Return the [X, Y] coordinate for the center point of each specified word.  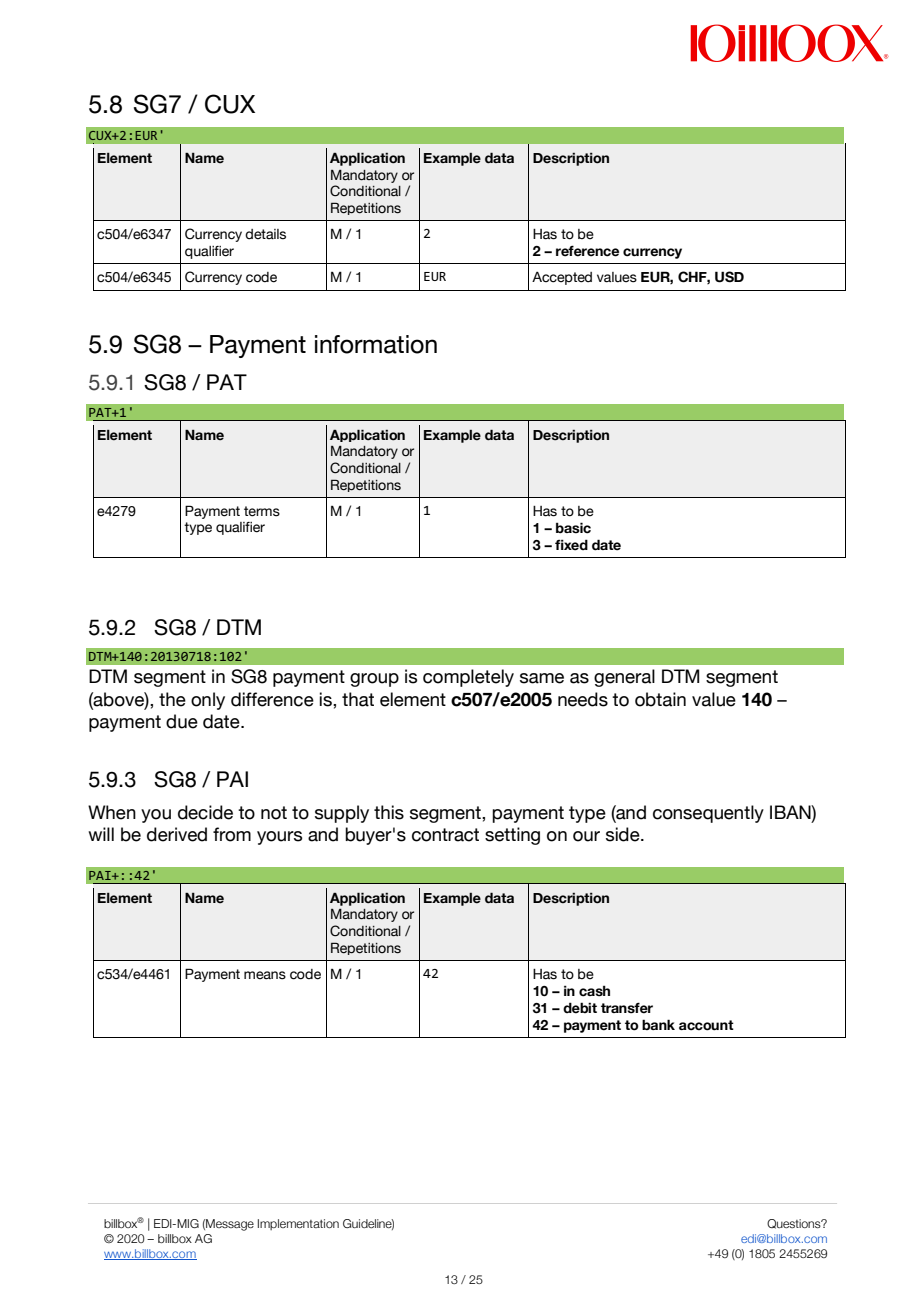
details [265, 234]
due [182, 721]
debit [580, 1008]
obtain [660, 699]
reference [587, 251]
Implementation [298, 1224]
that [358, 699]
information [376, 344]
